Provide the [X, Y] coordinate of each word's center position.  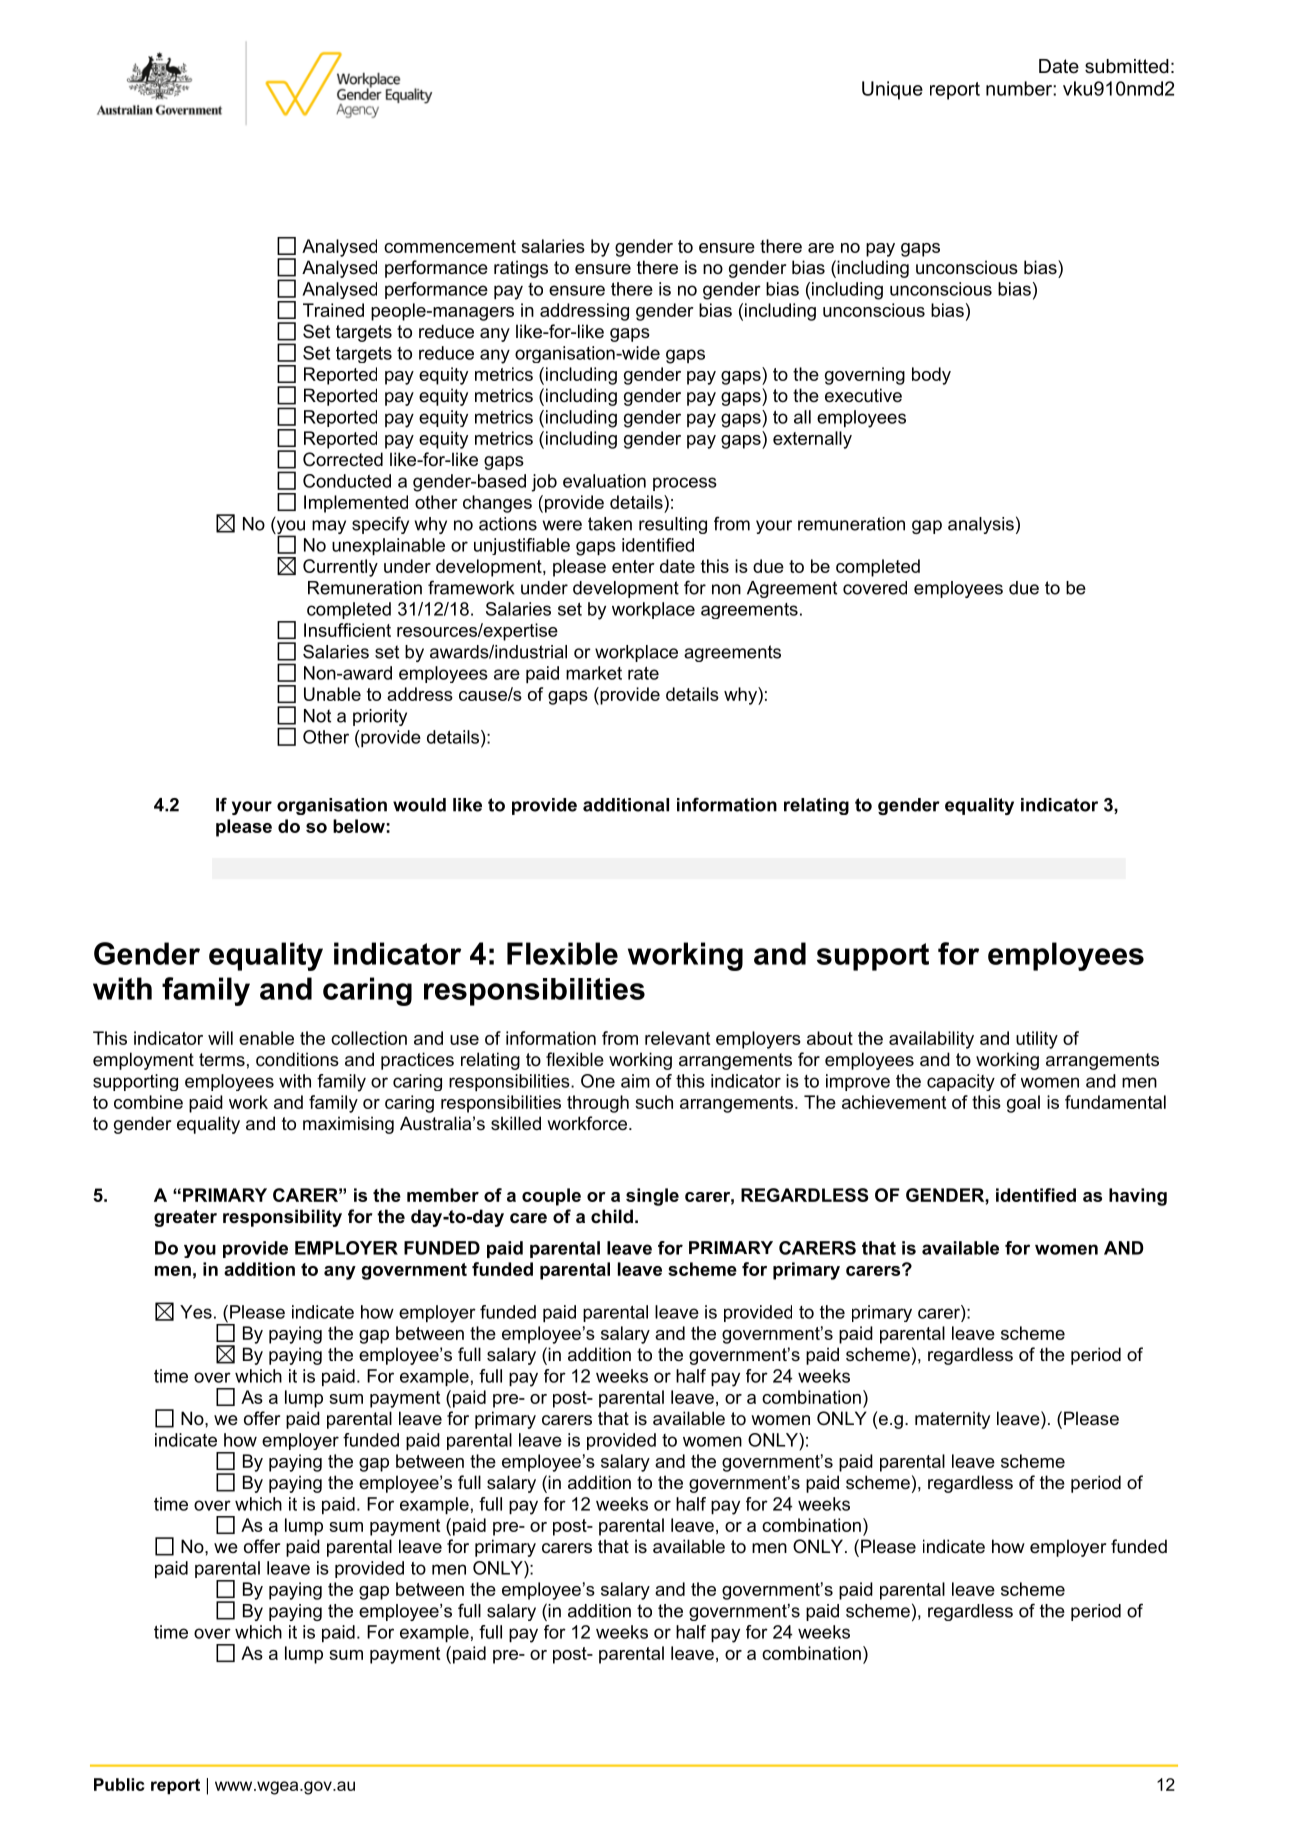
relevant [677, 1038]
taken [610, 524]
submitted [1127, 66]
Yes [196, 1312]
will [220, 1038]
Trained [333, 310]
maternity [952, 1420]
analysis [981, 525]
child [612, 1216]
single [652, 1197]
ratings [521, 269]
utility [1037, 1040]
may [329, 527]
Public [119, 1784]
